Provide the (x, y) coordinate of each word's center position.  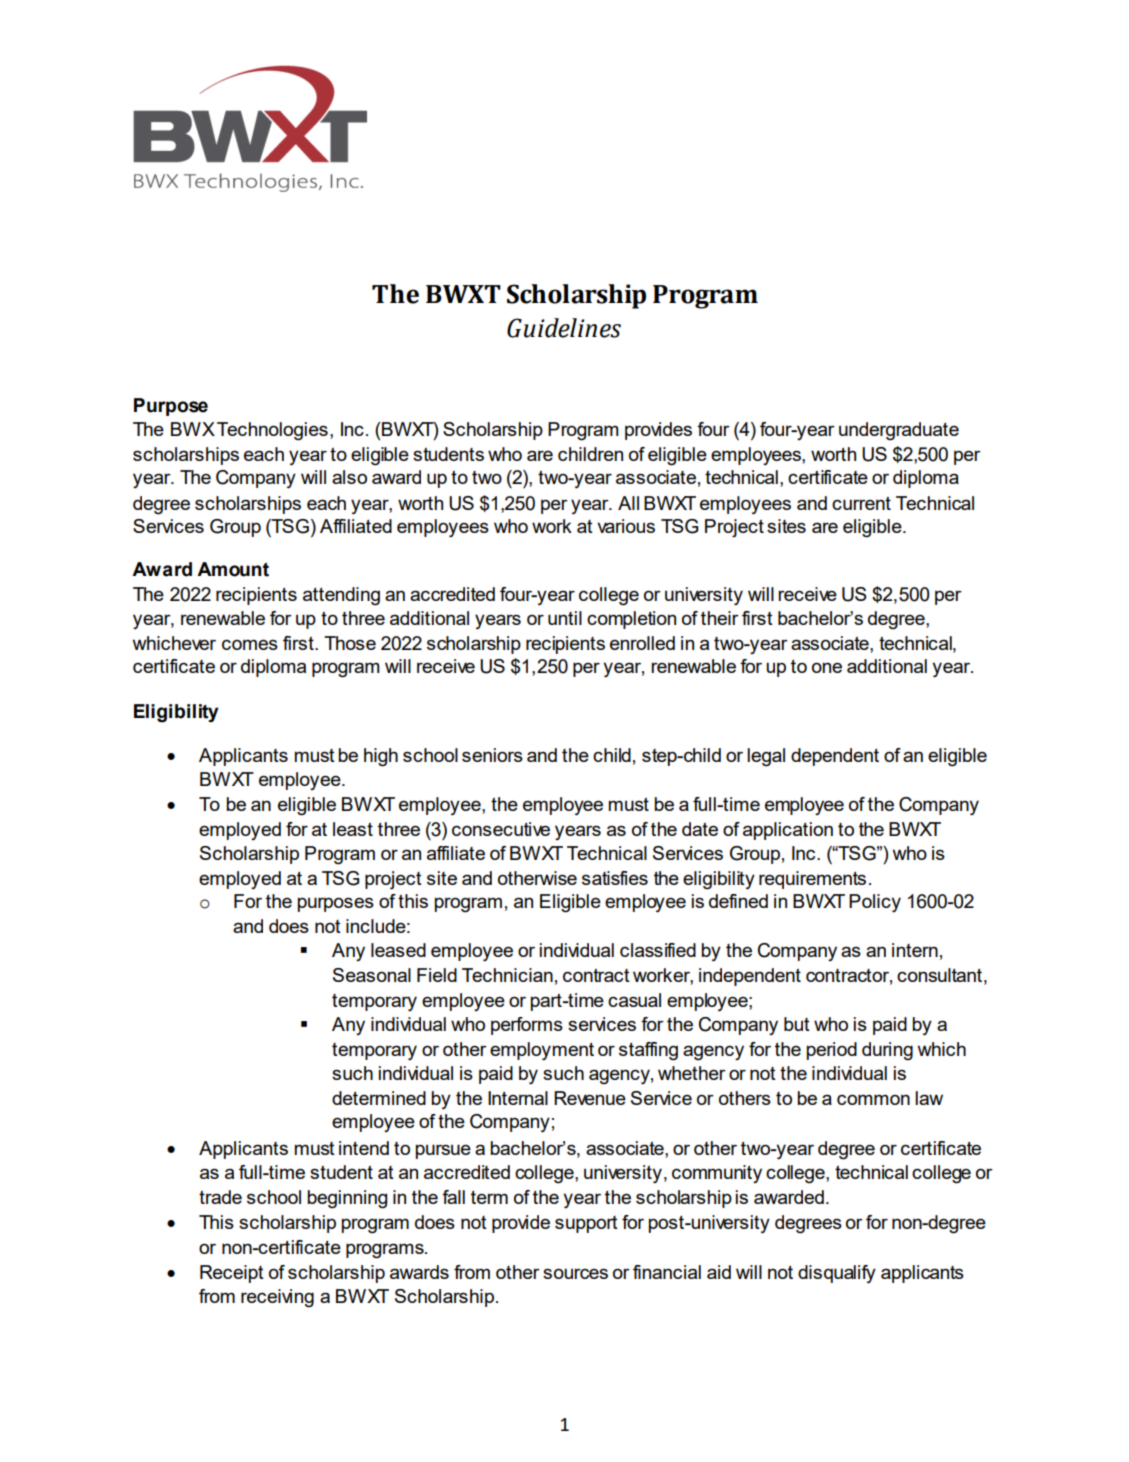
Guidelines (564, 328)
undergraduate (899, 431)
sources (575, 1273)
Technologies (272, 431)
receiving (277, 1298)
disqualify (837, 1274)
